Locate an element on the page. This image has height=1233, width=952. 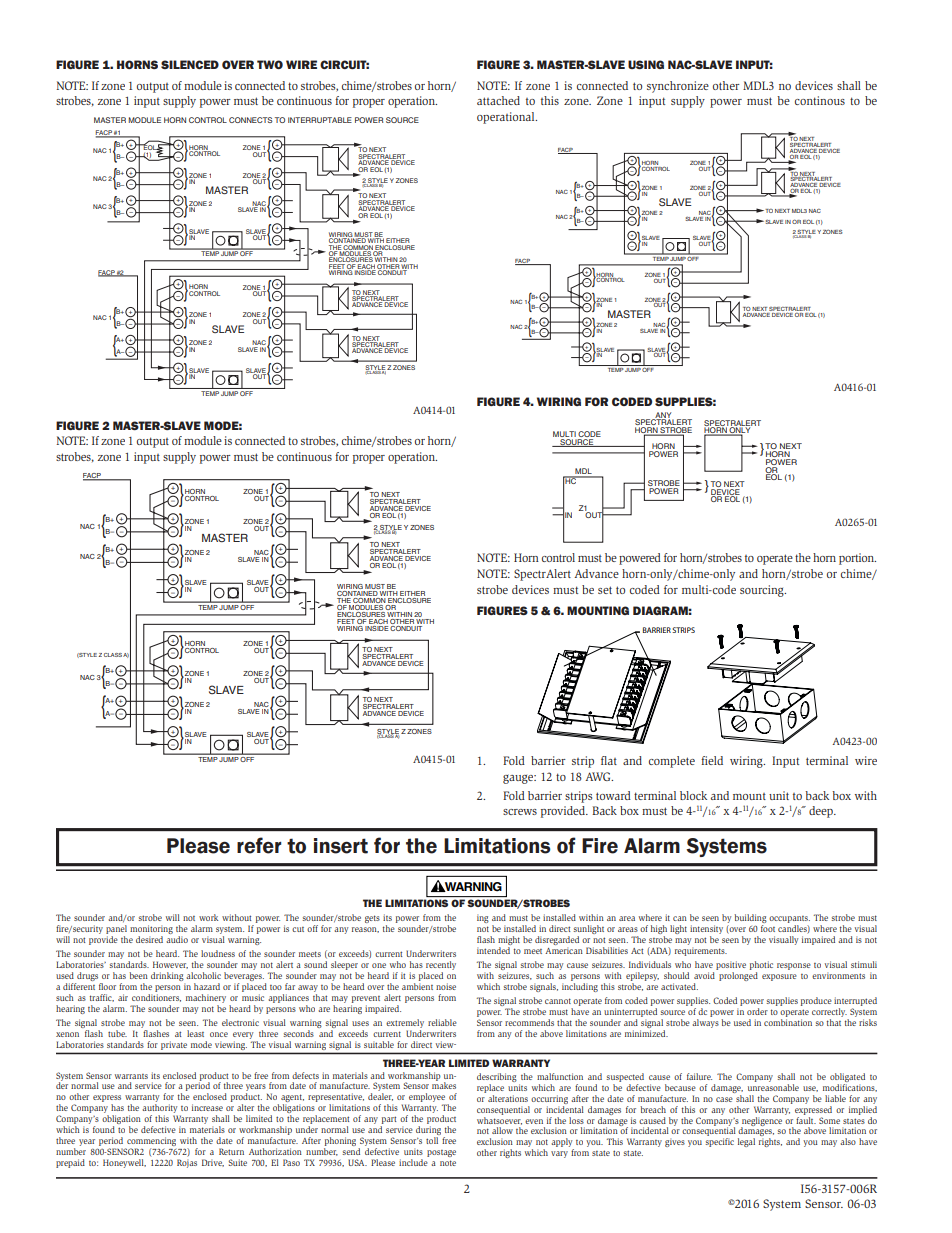
refer is located at coordinates (259, 845).
